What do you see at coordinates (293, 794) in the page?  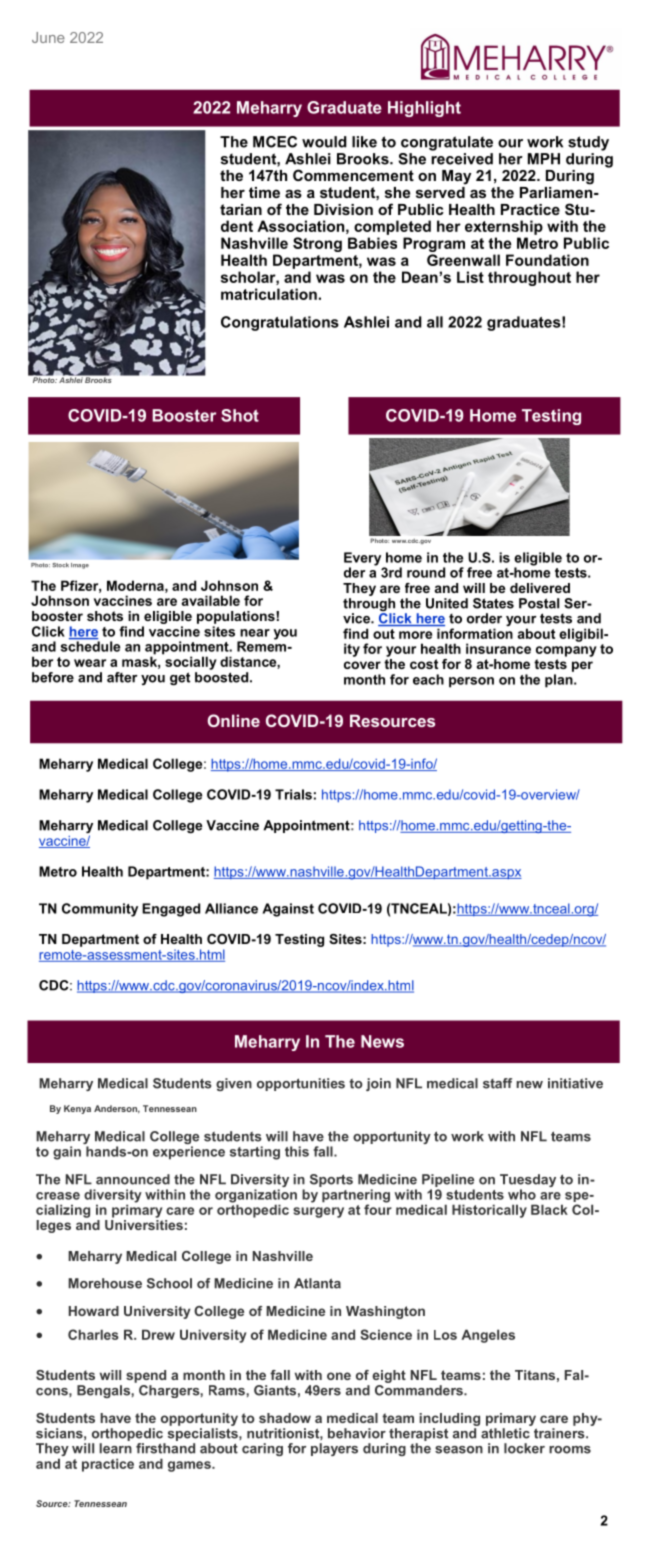 I see `Trials` at bounding box center [293, 794].
